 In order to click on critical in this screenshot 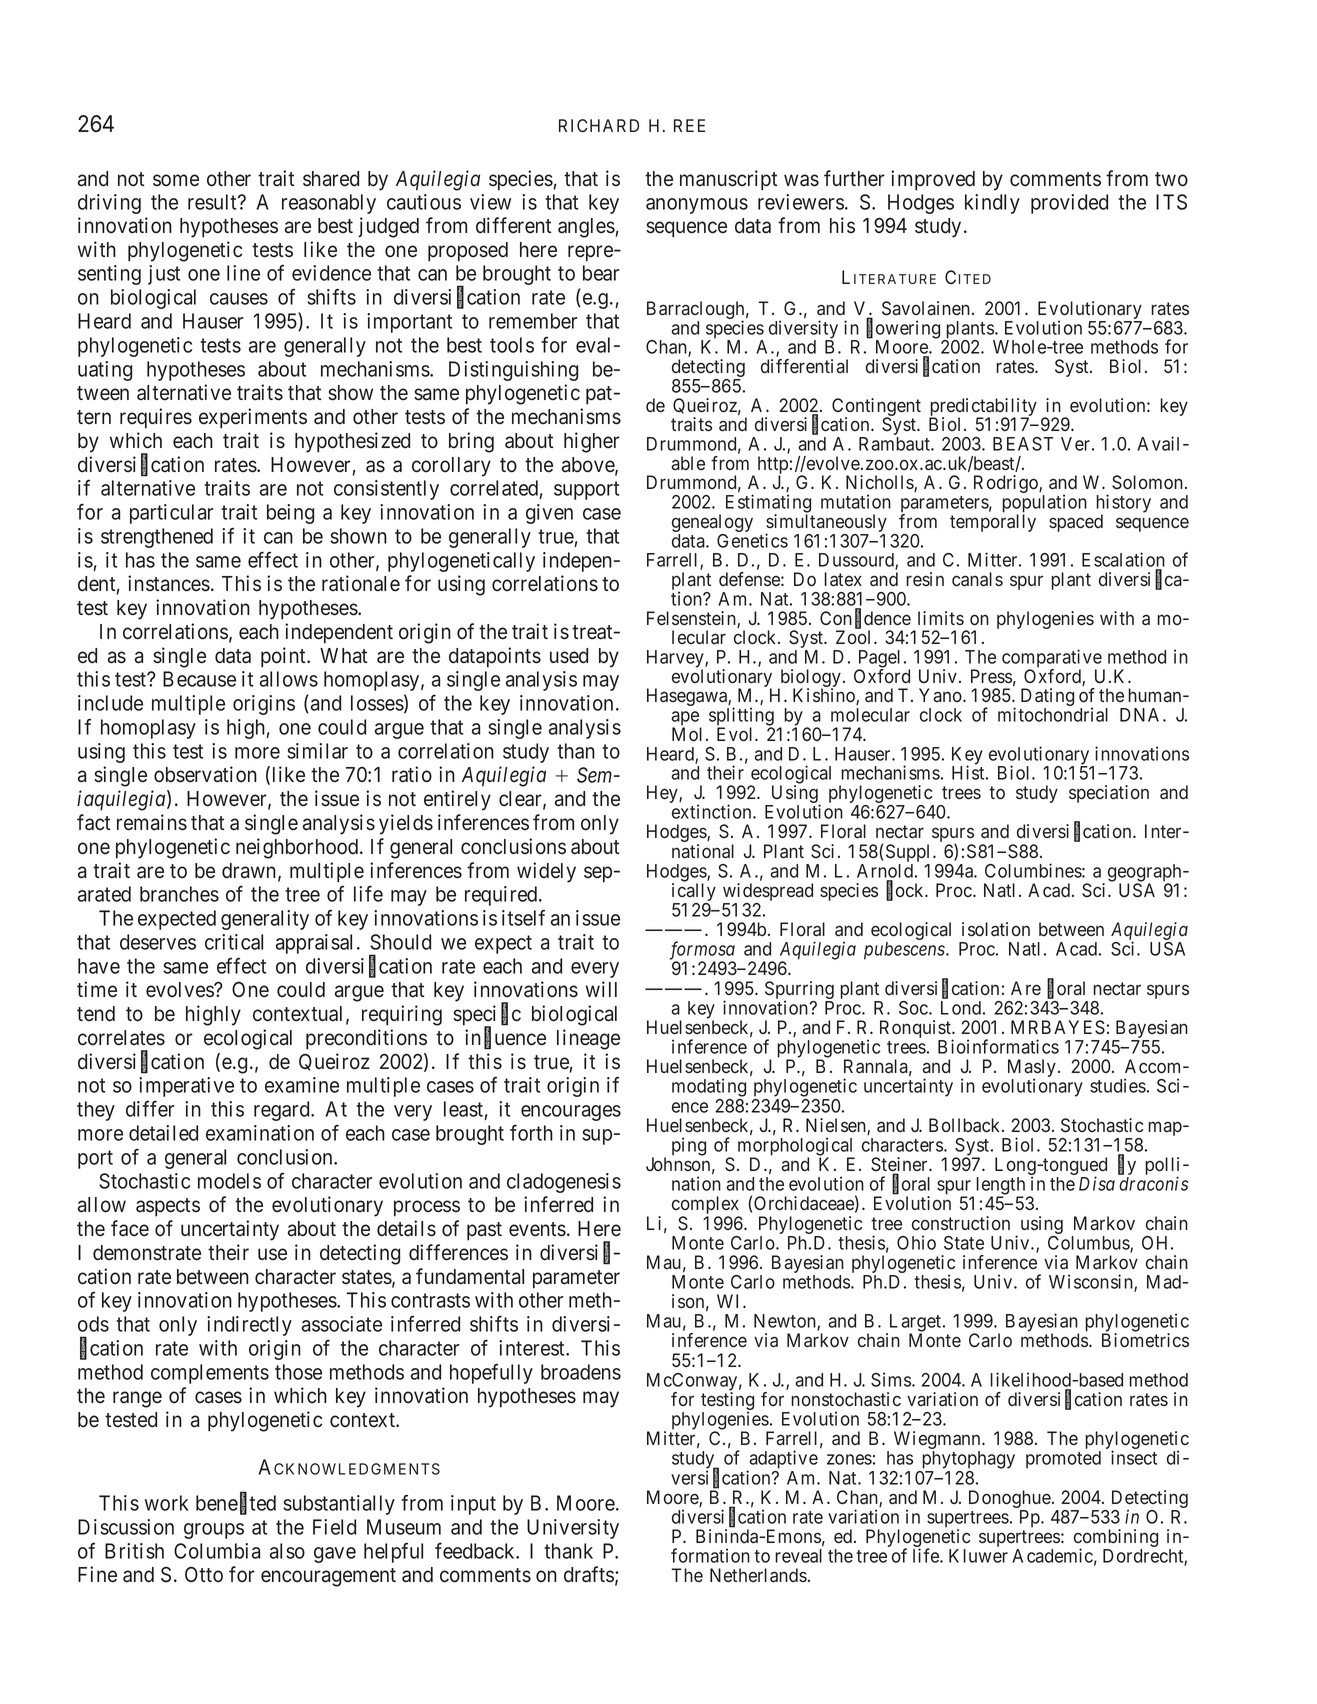, I will do `click(234, 942)`.
